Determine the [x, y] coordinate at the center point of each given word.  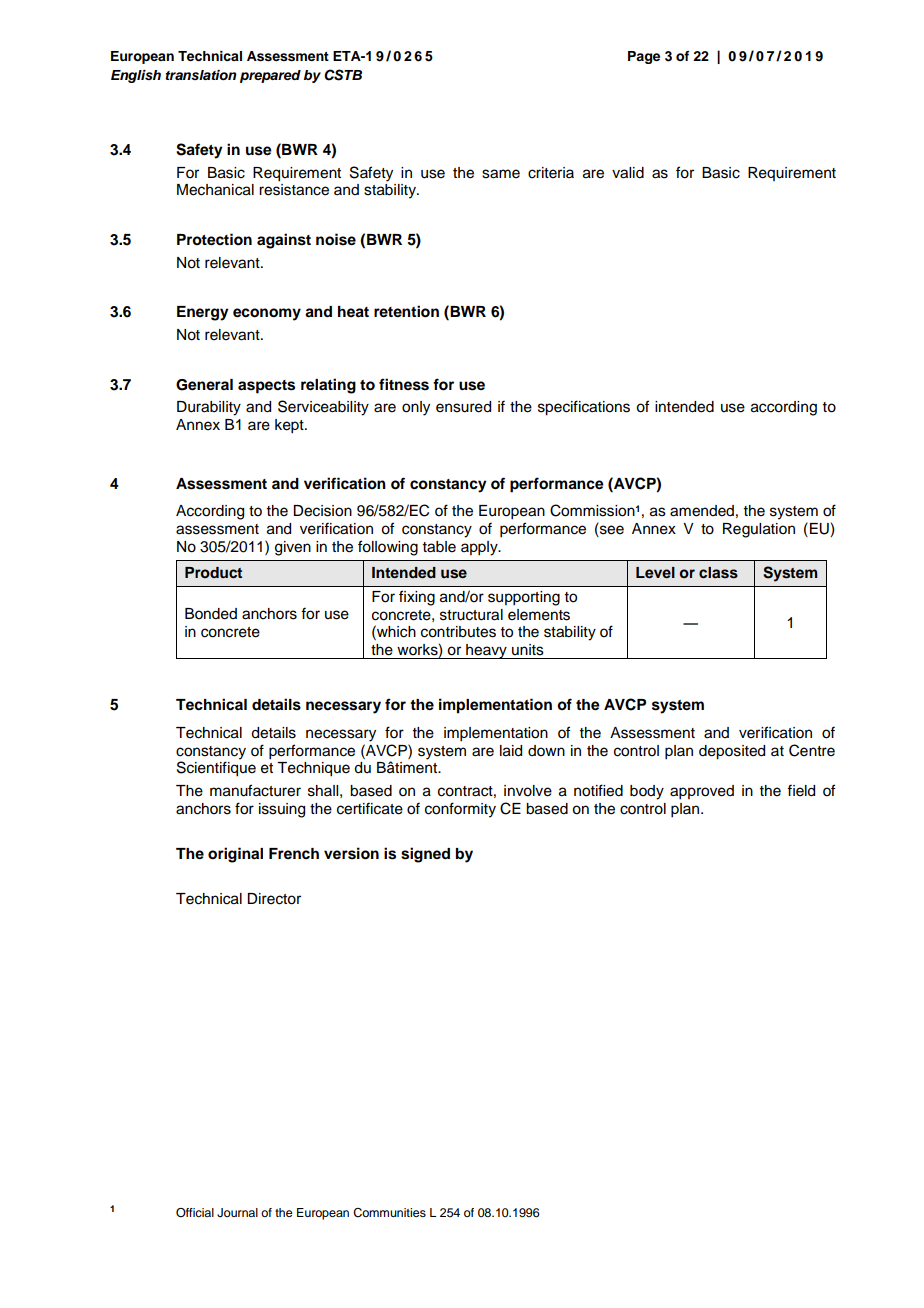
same [501, 174]
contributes [458, 632]
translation [201, 75]
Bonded [211, 614]
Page [644, 57]
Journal [237, 1213]
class [718, 573]
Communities [389, 1213]
